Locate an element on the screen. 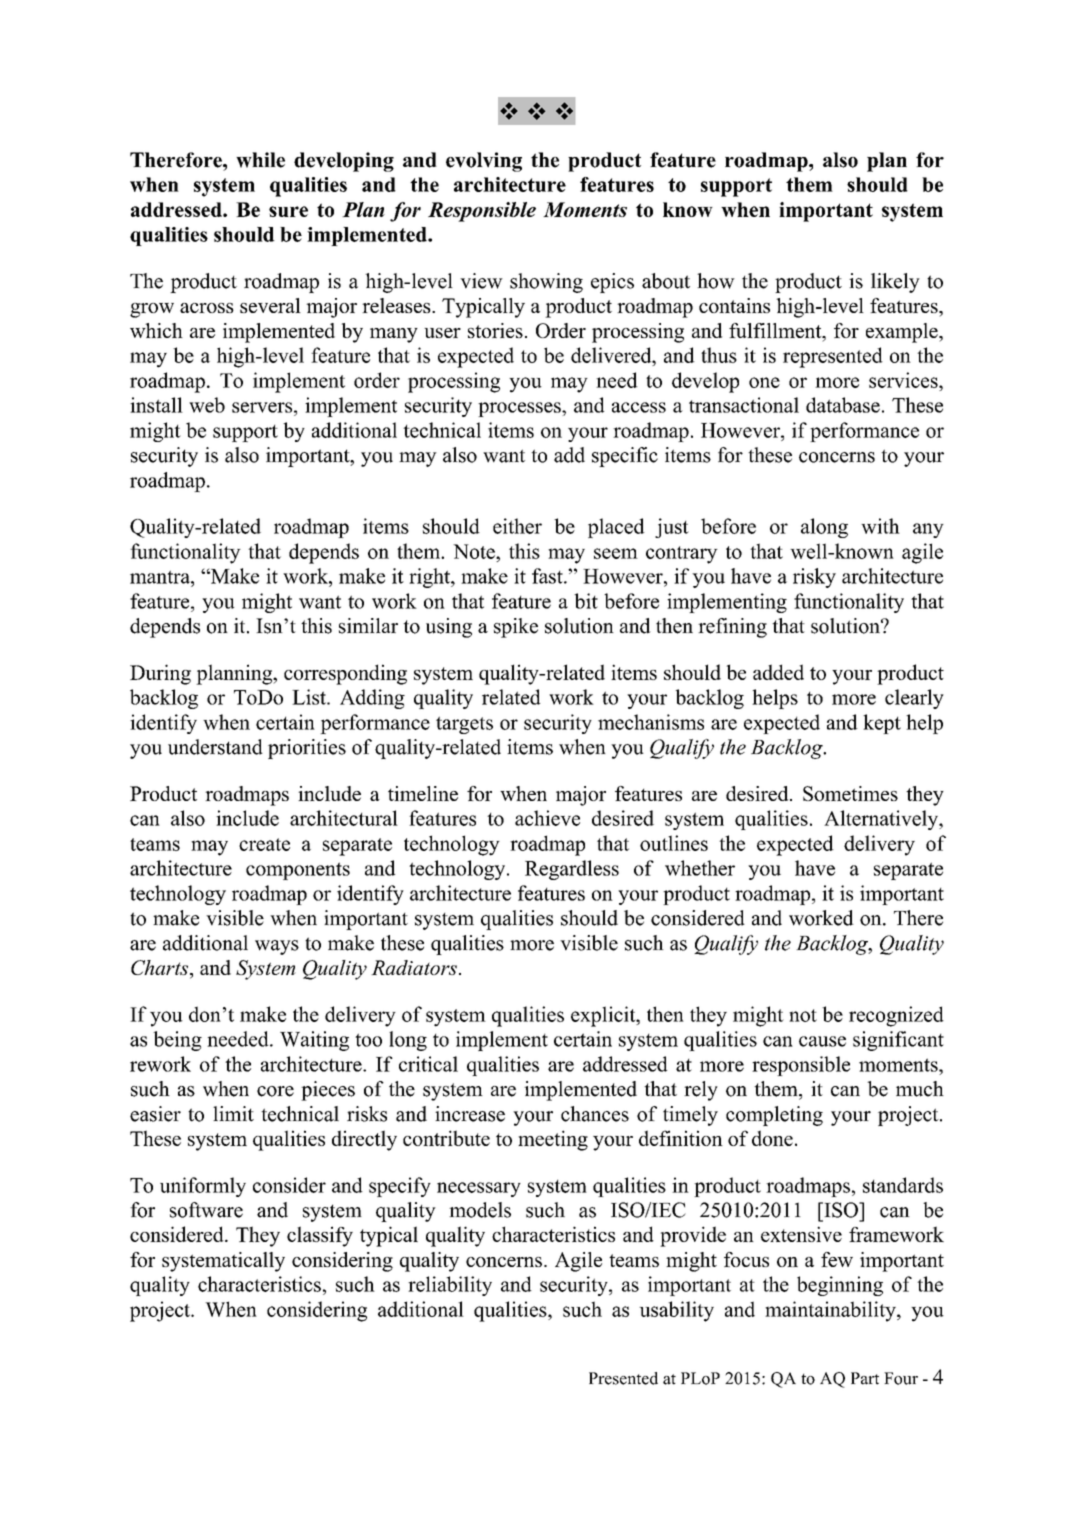  Part is located at coordinates (865, 1378).
